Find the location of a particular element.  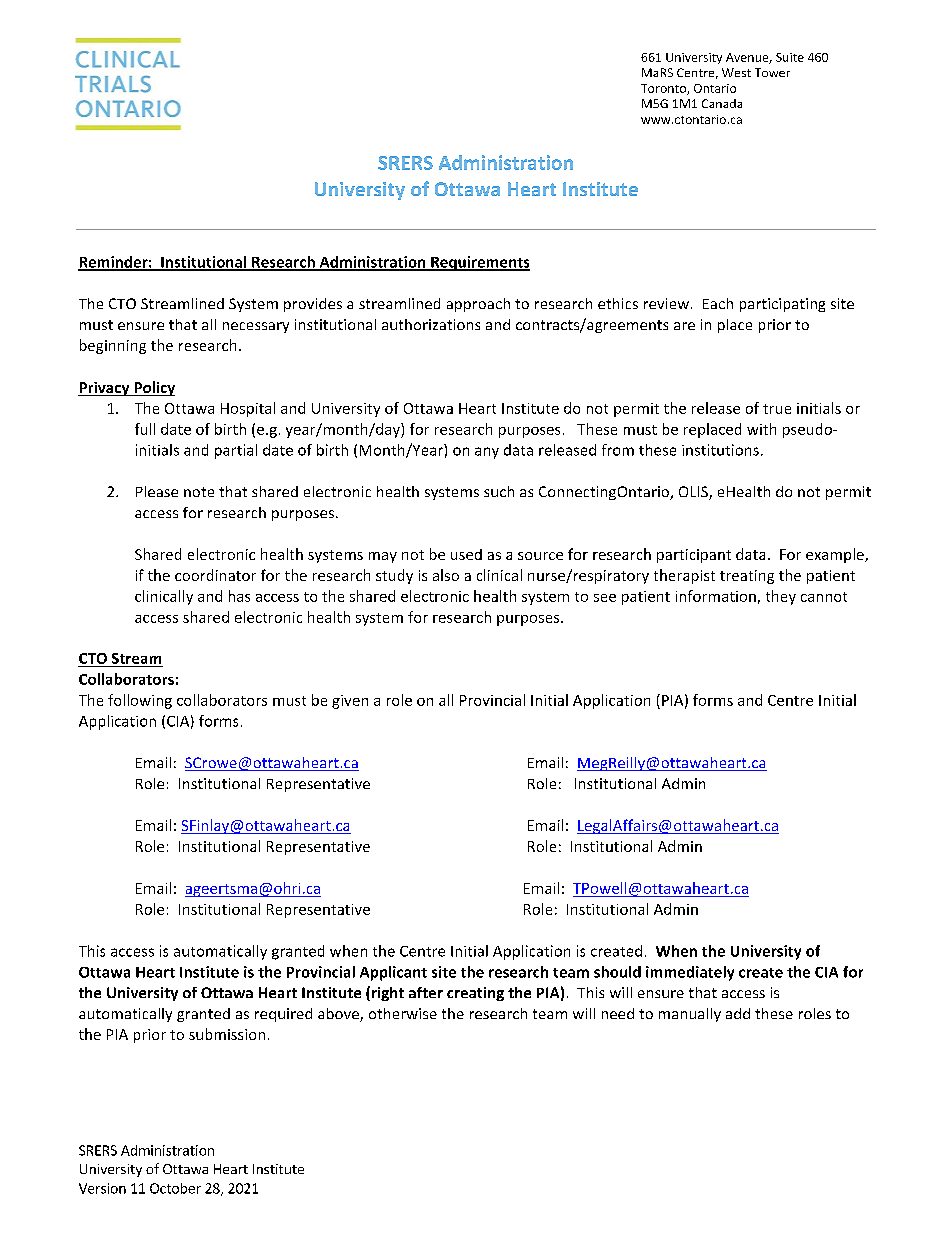

also is located at coordinates (446, 575).
